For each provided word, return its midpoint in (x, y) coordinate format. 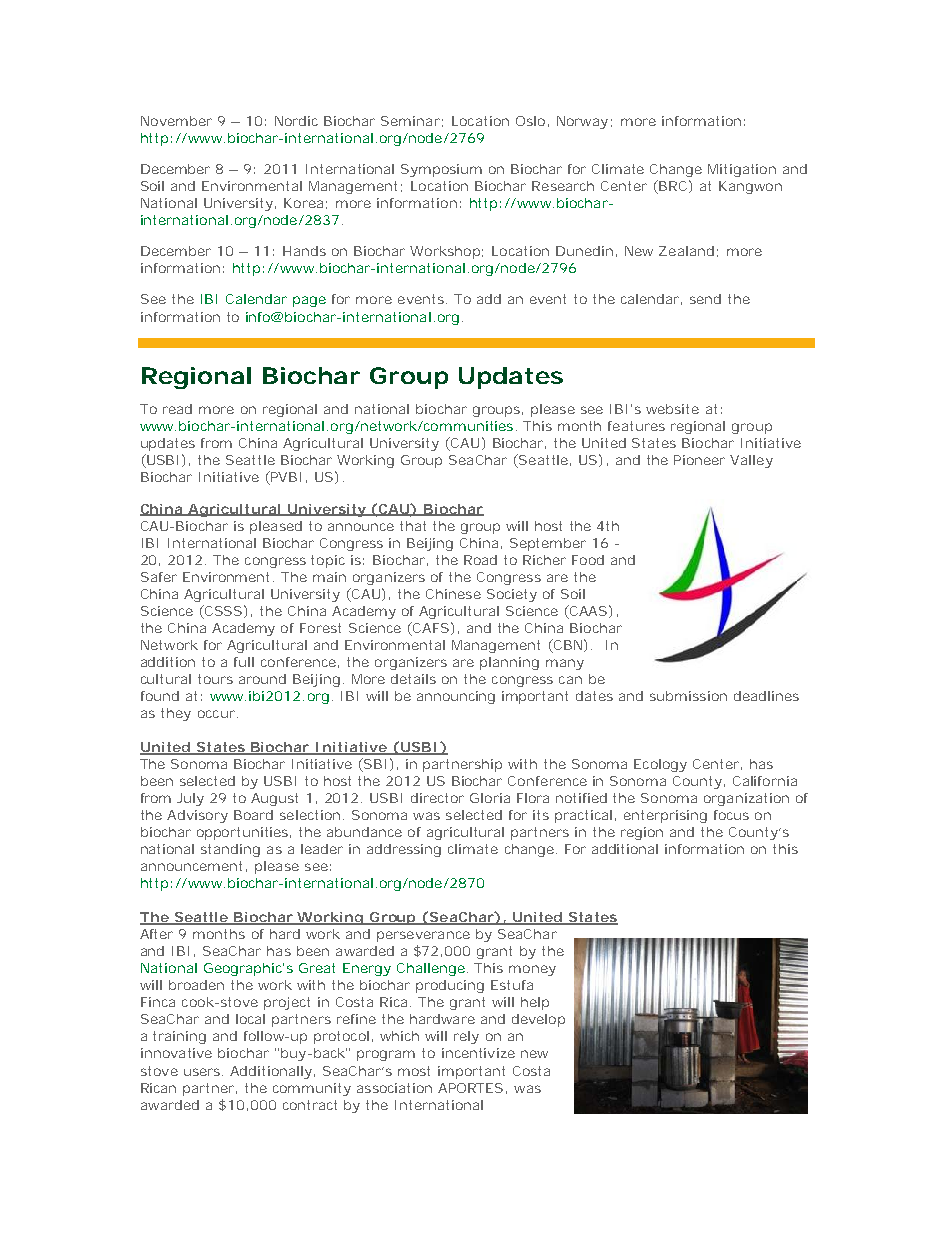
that (413, 526)
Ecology (660, 765)
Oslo (530, 121)
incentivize (478, 1053)
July (190, 799)
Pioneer (699, 460)
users (202, 1072)
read (177, 409)
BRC (673, 186)
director (437, 798)
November (176, 121)
